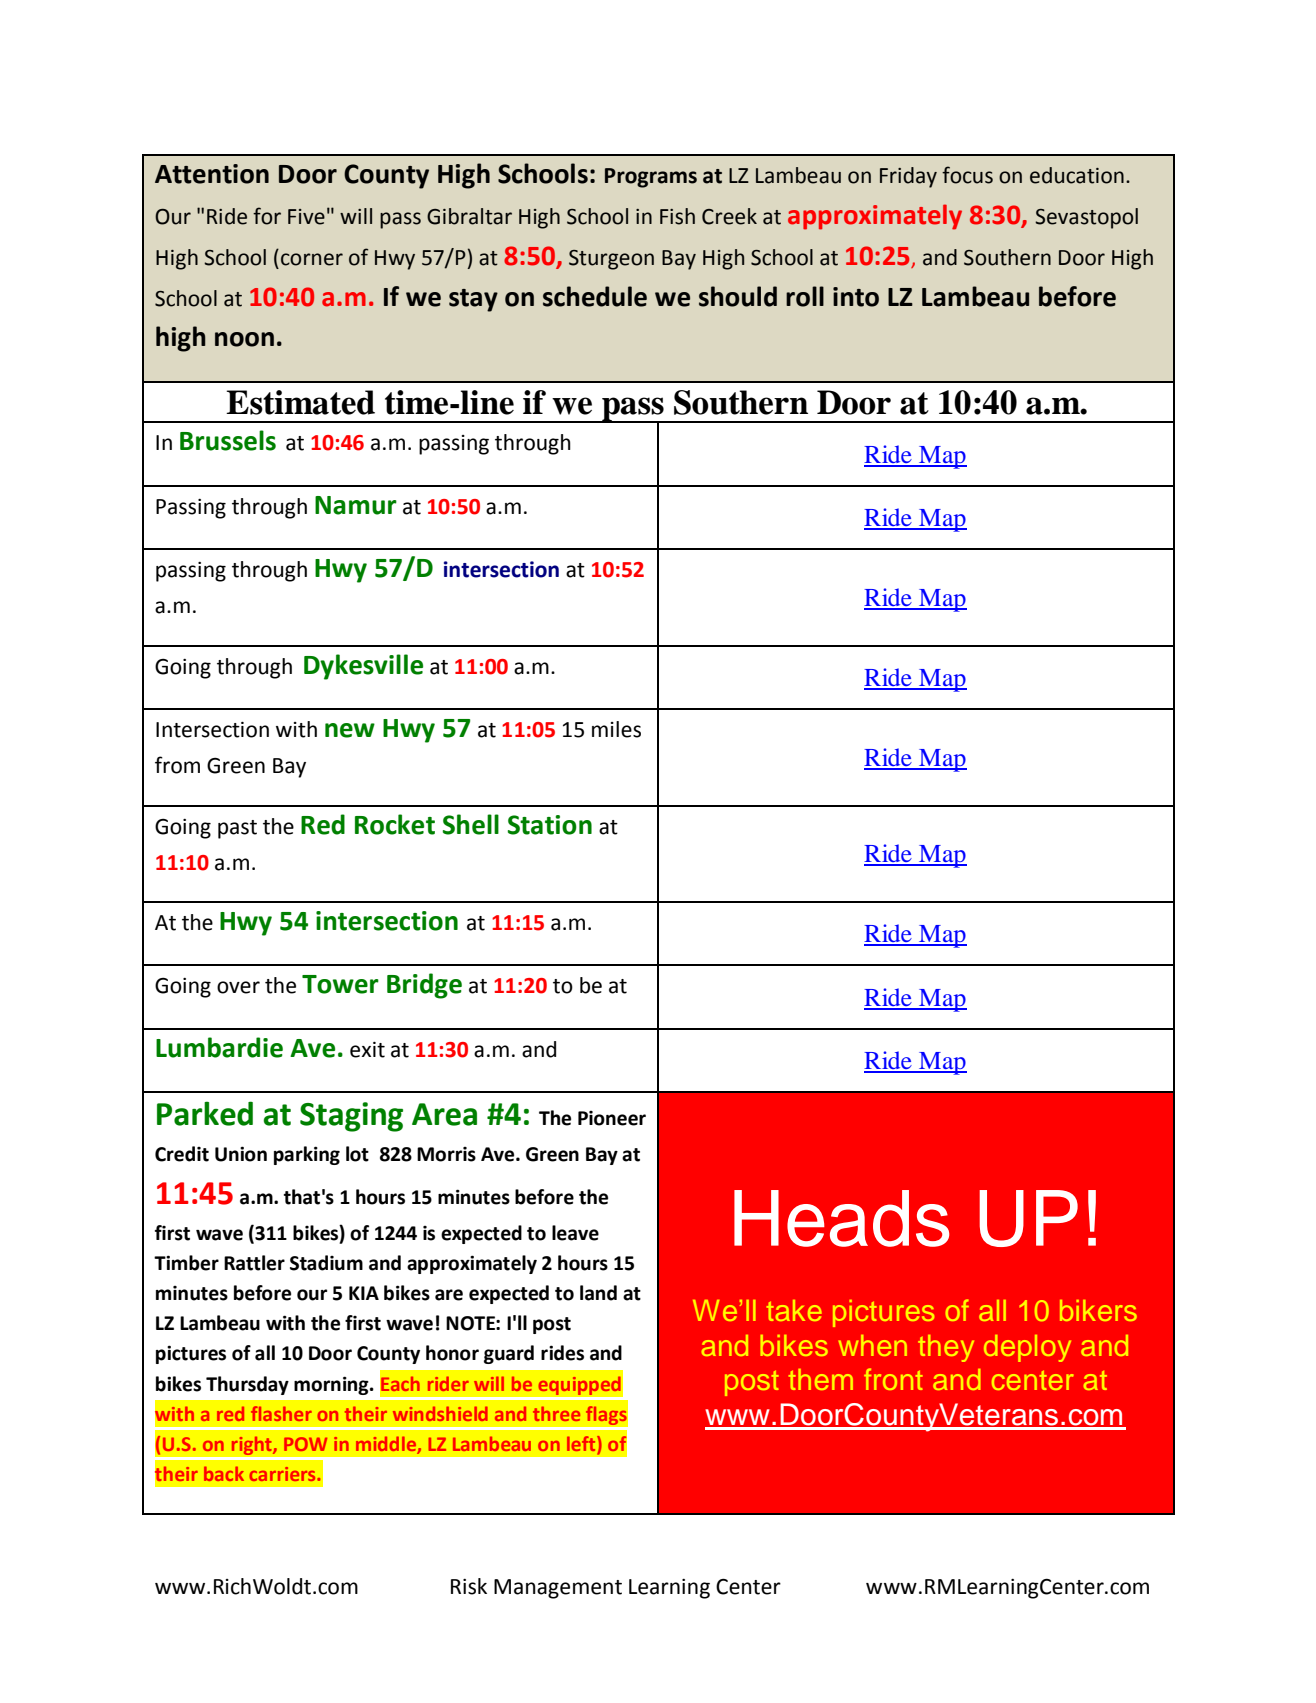  Describe the element at coordinates (967, 175) in the page. I see `focus` at that location.
